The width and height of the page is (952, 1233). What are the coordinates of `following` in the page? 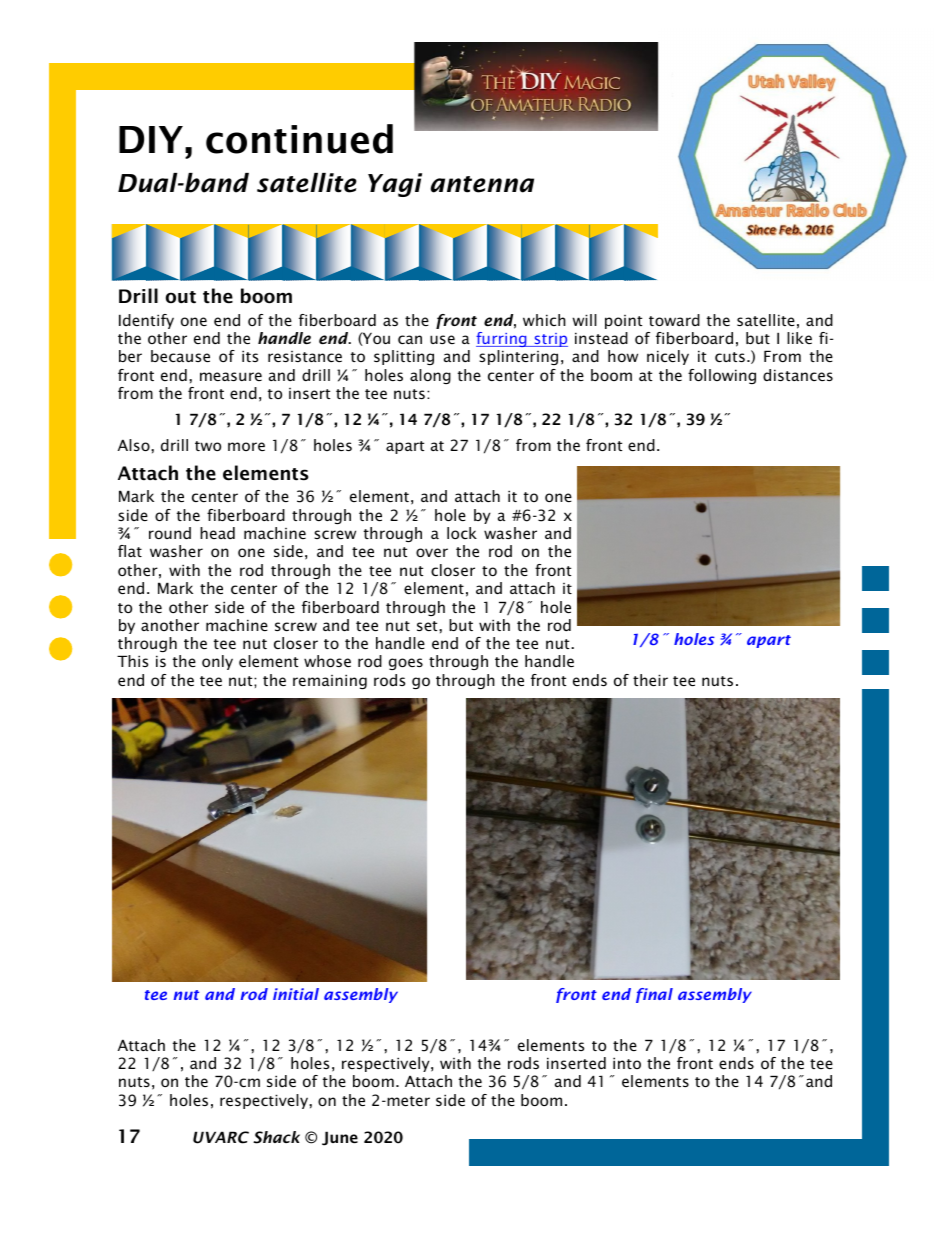 It's located at (722, 376).
